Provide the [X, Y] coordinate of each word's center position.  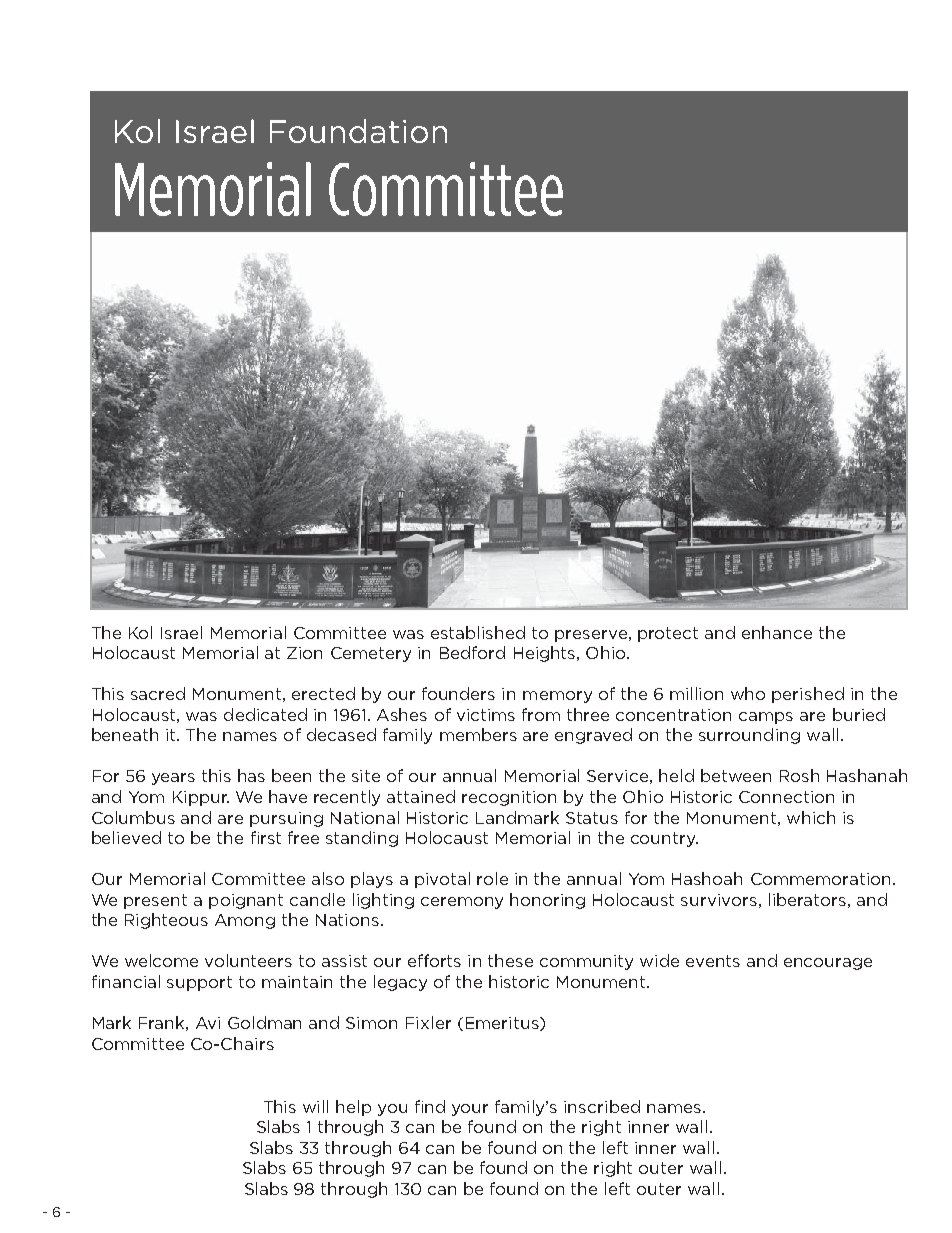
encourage [828, 964]
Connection [786, 797]
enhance [777, 632]
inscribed [602, 1106]
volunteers [248, 960]
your [470, 1110]
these [510, 960]
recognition [509, 798]
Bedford [472, 652]
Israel [181, 632]
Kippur [201, 798]
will [315, 1106]
